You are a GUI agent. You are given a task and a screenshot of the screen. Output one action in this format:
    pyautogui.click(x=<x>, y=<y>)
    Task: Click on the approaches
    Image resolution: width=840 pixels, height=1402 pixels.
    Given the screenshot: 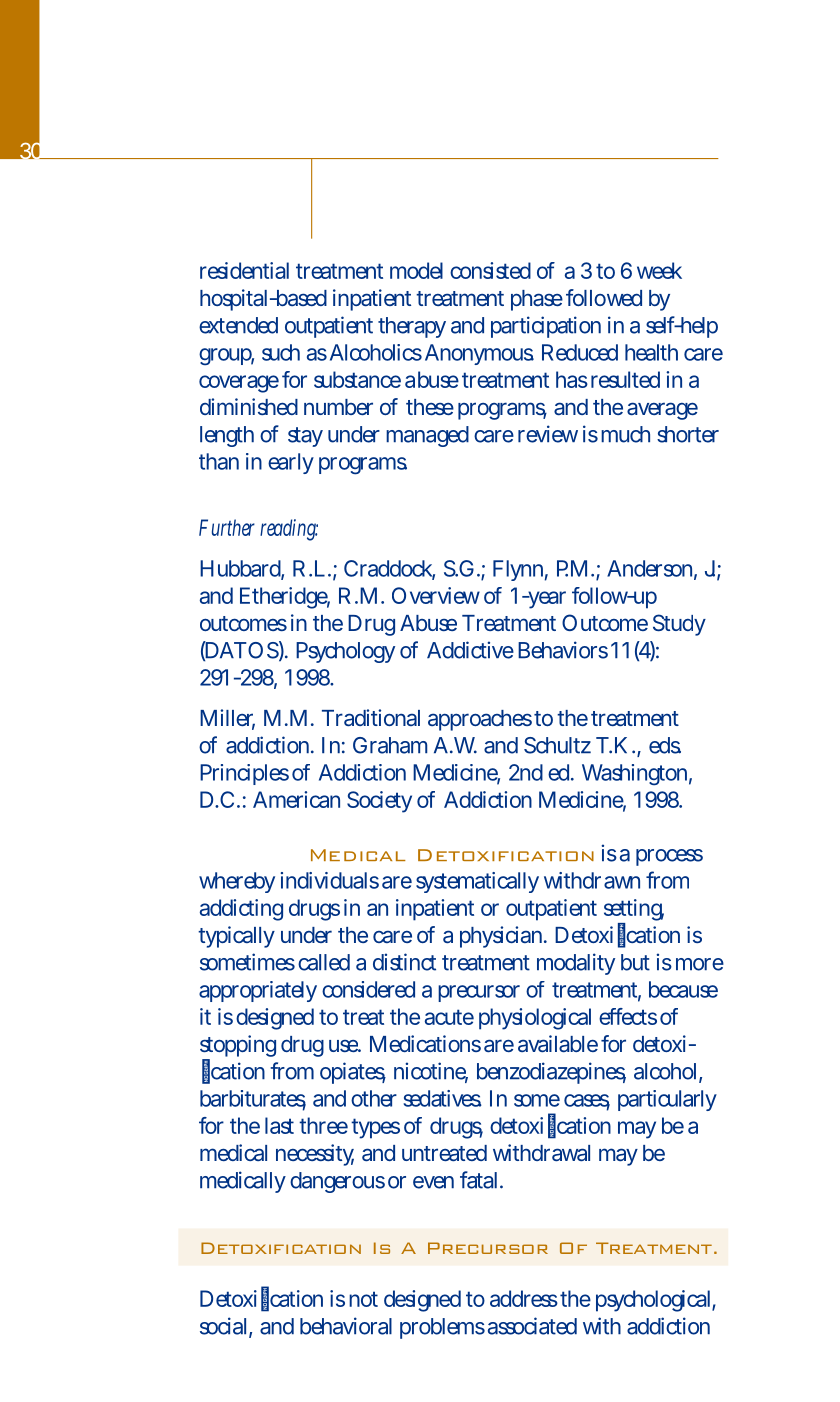 What is the action you would take?
    pyautogui.click(x=480, y=720)
